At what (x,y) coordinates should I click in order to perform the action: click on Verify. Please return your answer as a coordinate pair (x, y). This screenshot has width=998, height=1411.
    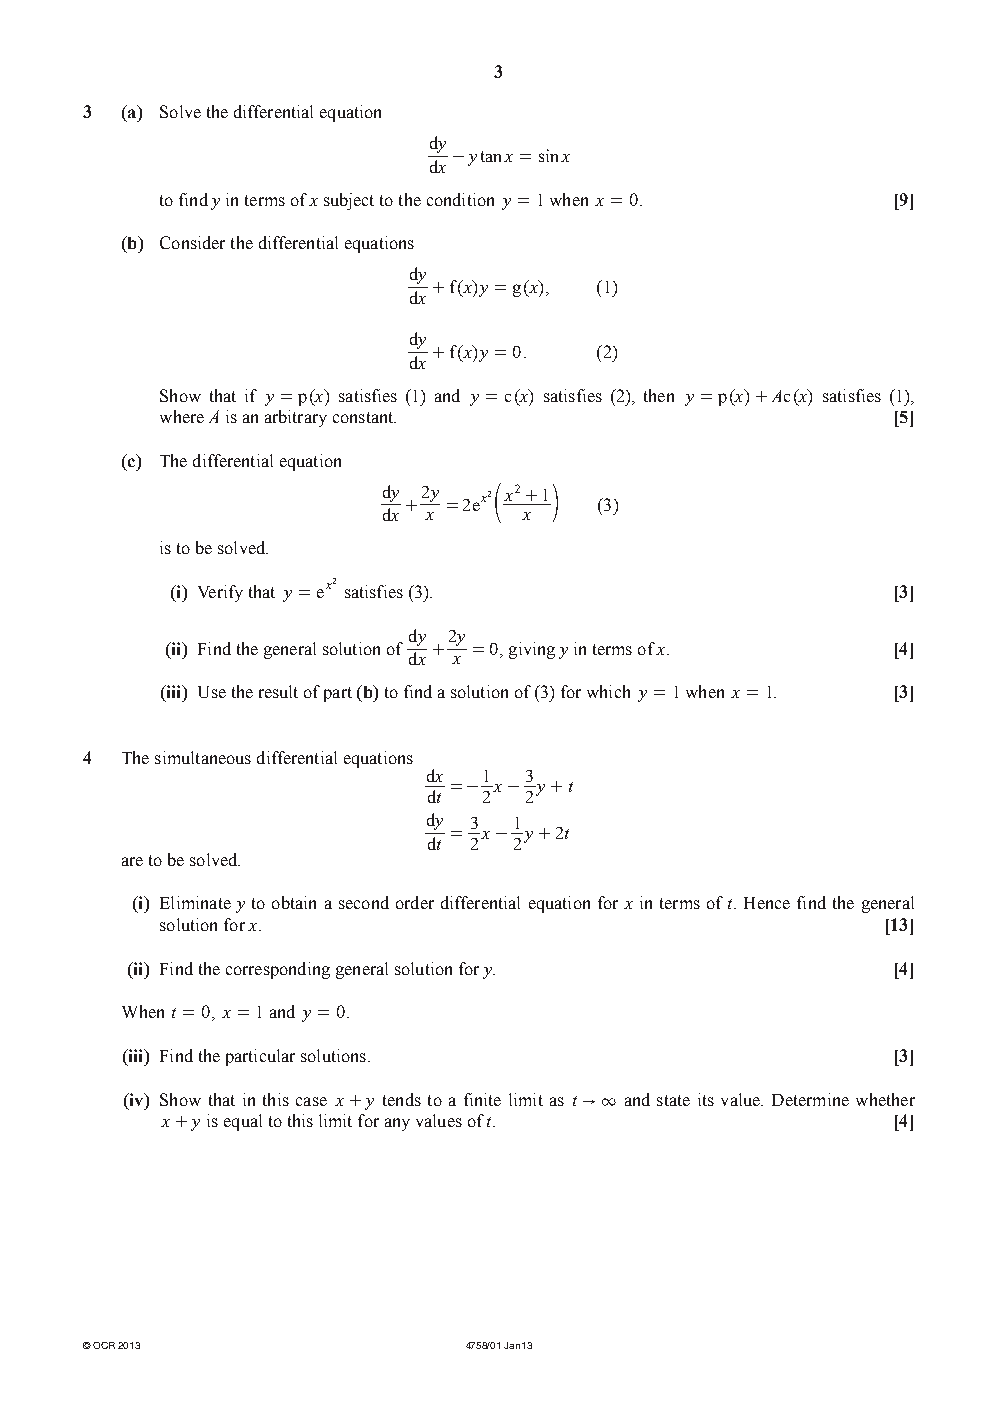
    Looking at the image, I should click on (220, 593).
